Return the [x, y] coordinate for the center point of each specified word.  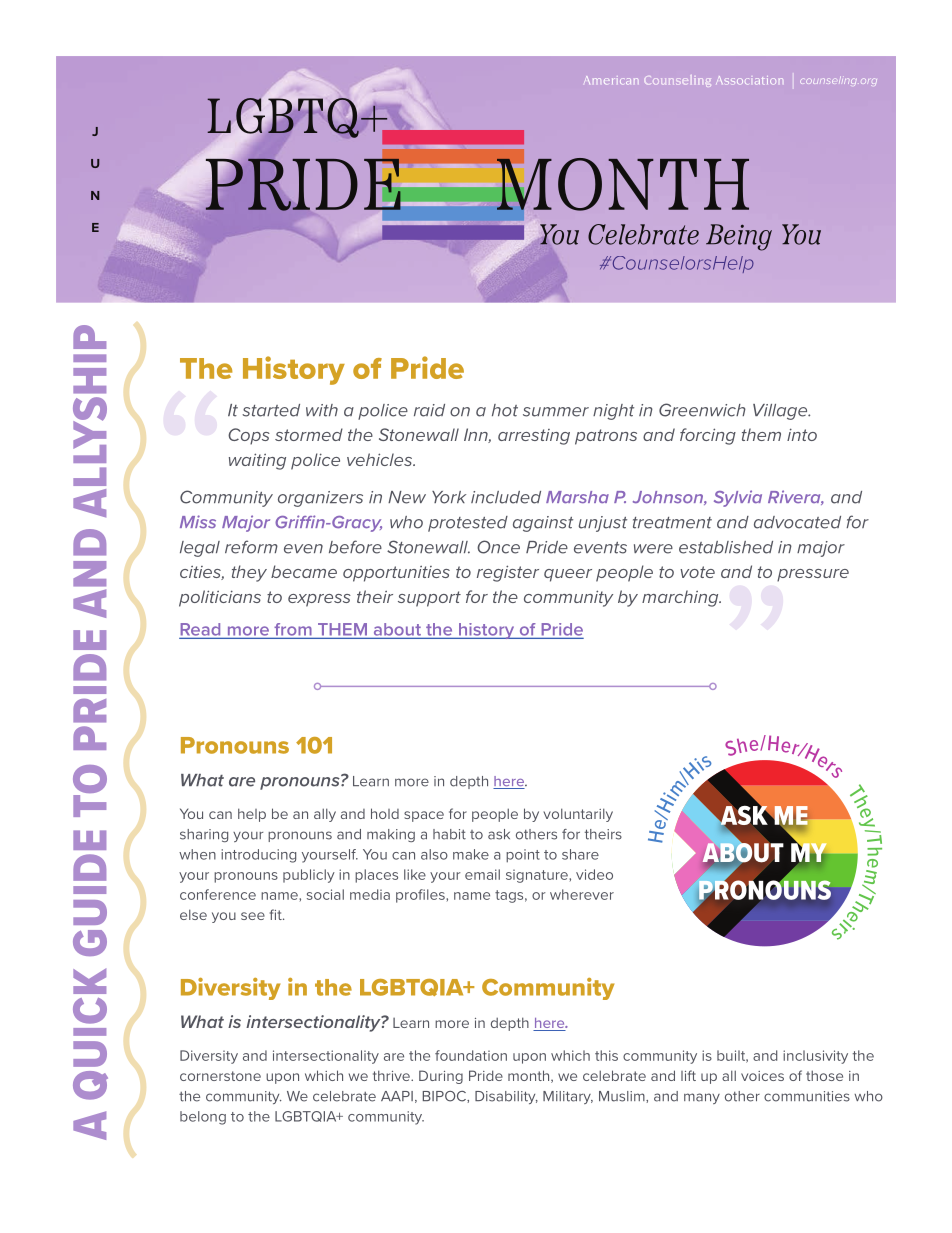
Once [498, 547]
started [271, 410]
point [523, 856]
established [726, 547]
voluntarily [578, 815]
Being [739, 237]
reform [251, 547]
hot [505, 410]
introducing [258, 856]
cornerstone [220, 1076]
